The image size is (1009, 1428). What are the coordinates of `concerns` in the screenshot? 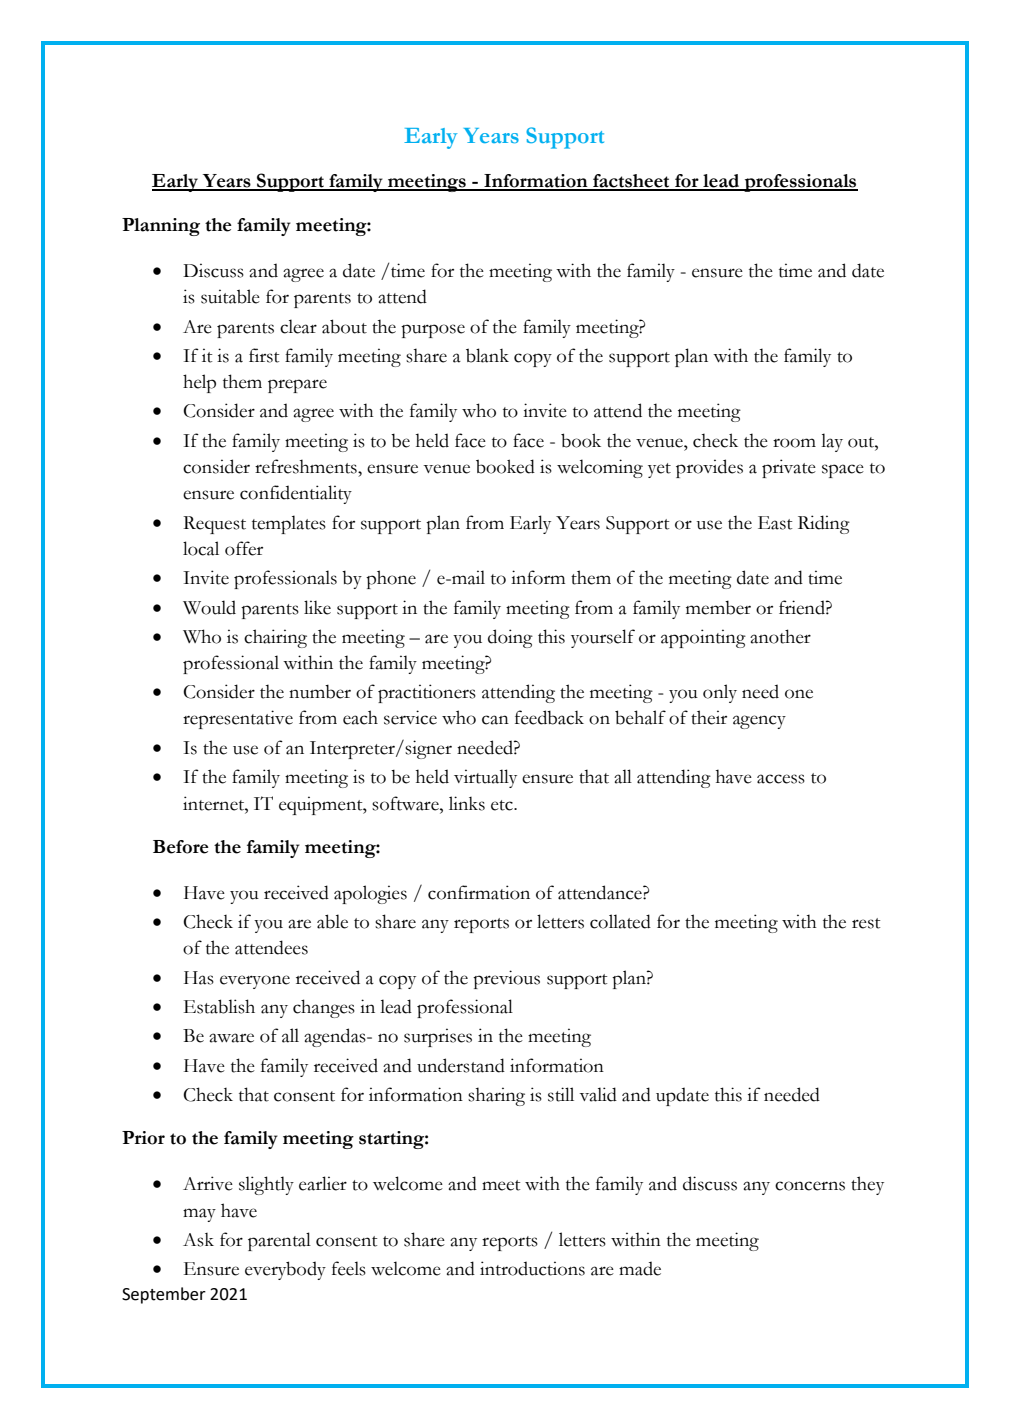 It's located at (810, 1186).
